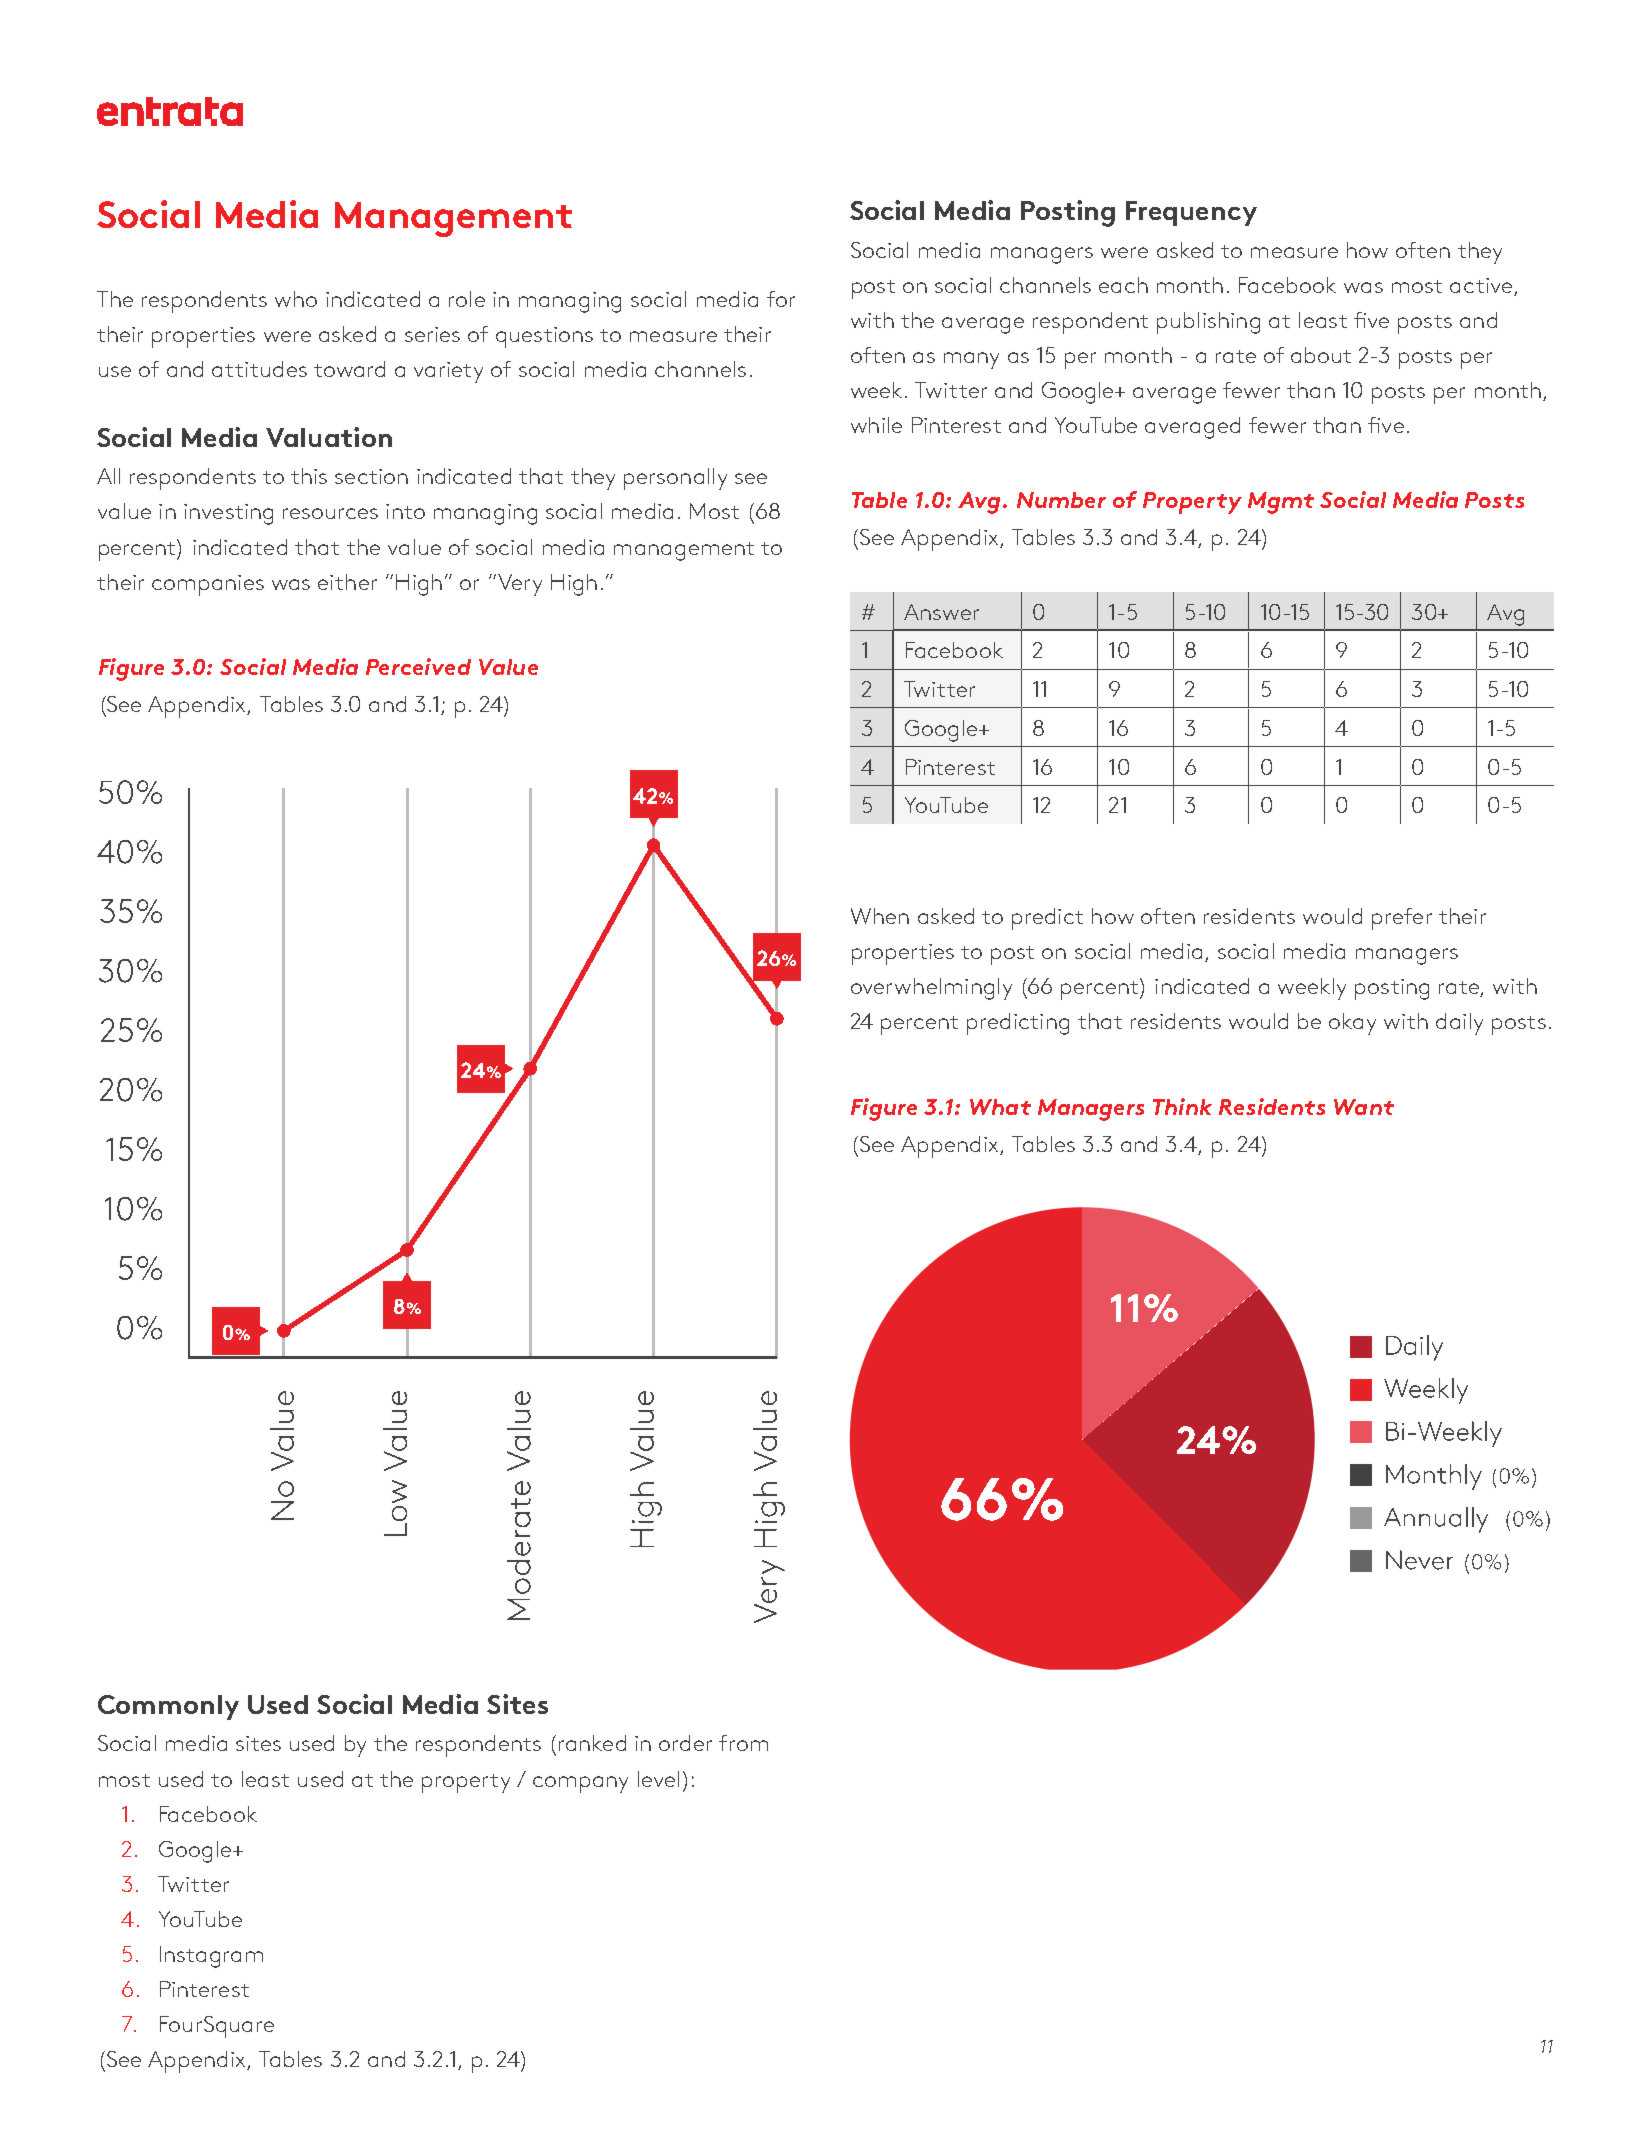  What do you see at coordinates (880, 916) in the screenshot?
I see `When` at bounding box center [880, 916].
